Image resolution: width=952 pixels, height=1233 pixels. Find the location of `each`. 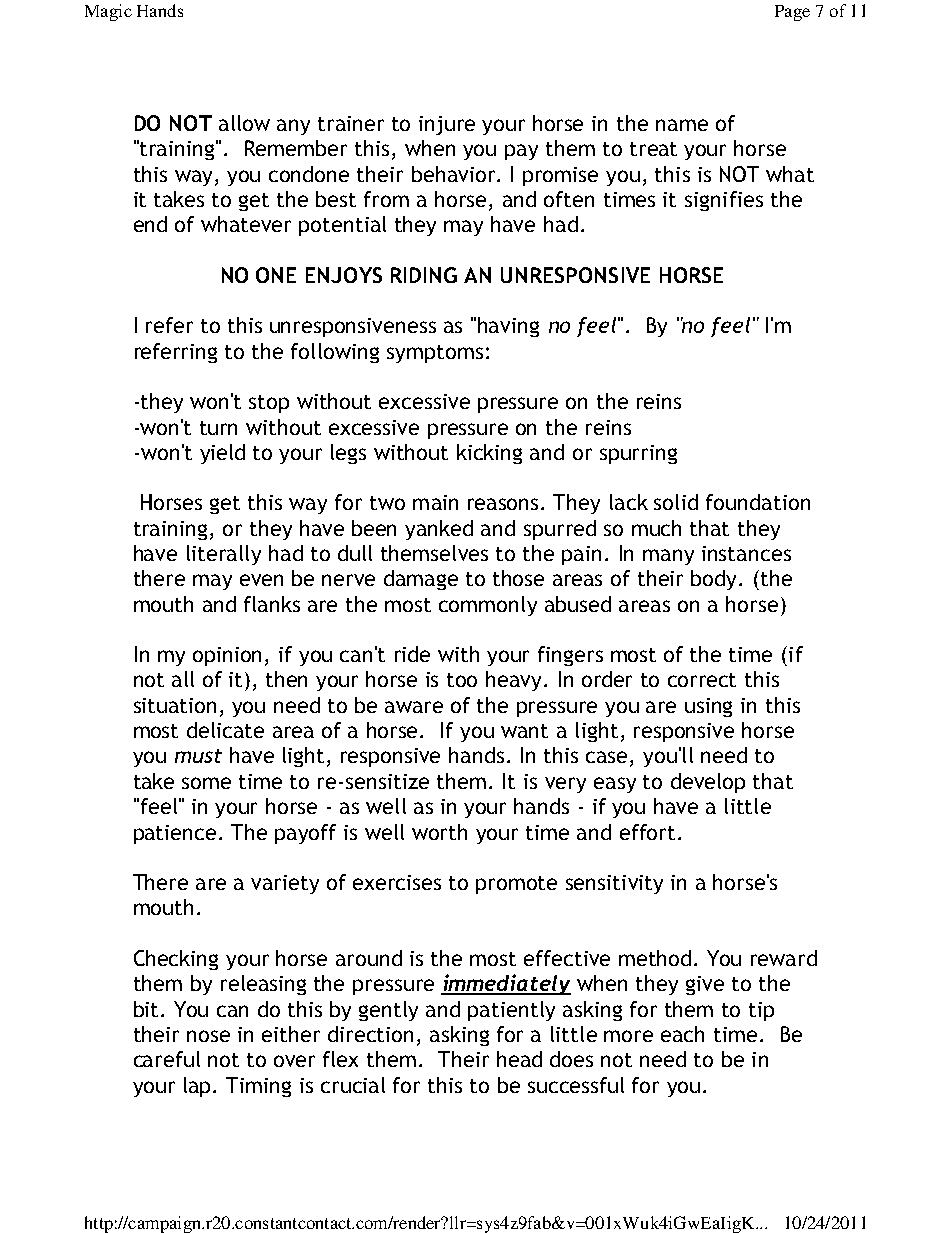

each is located at coordinates (682, 1034).
